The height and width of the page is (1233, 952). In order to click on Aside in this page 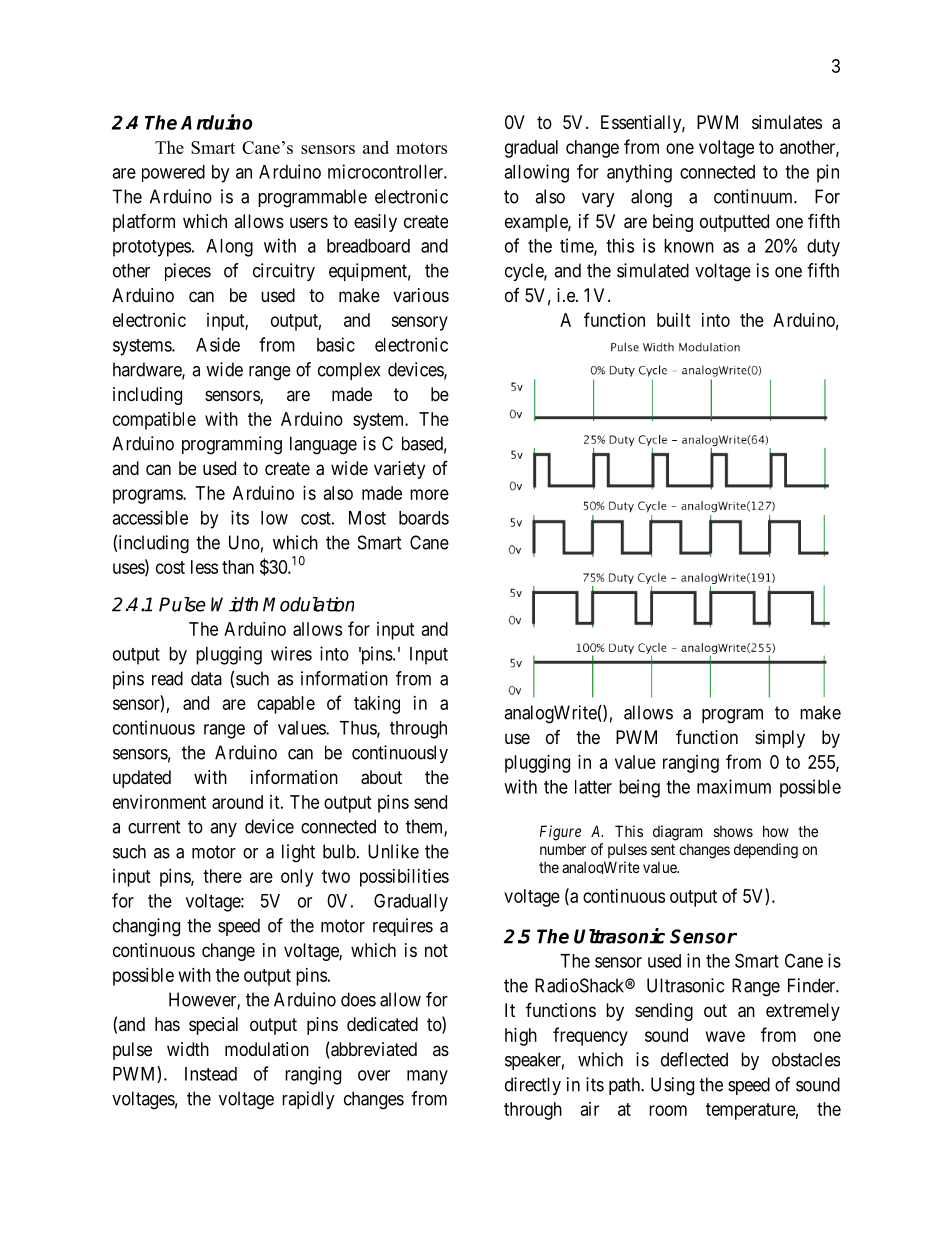, I will do `click(218, 344)`.
